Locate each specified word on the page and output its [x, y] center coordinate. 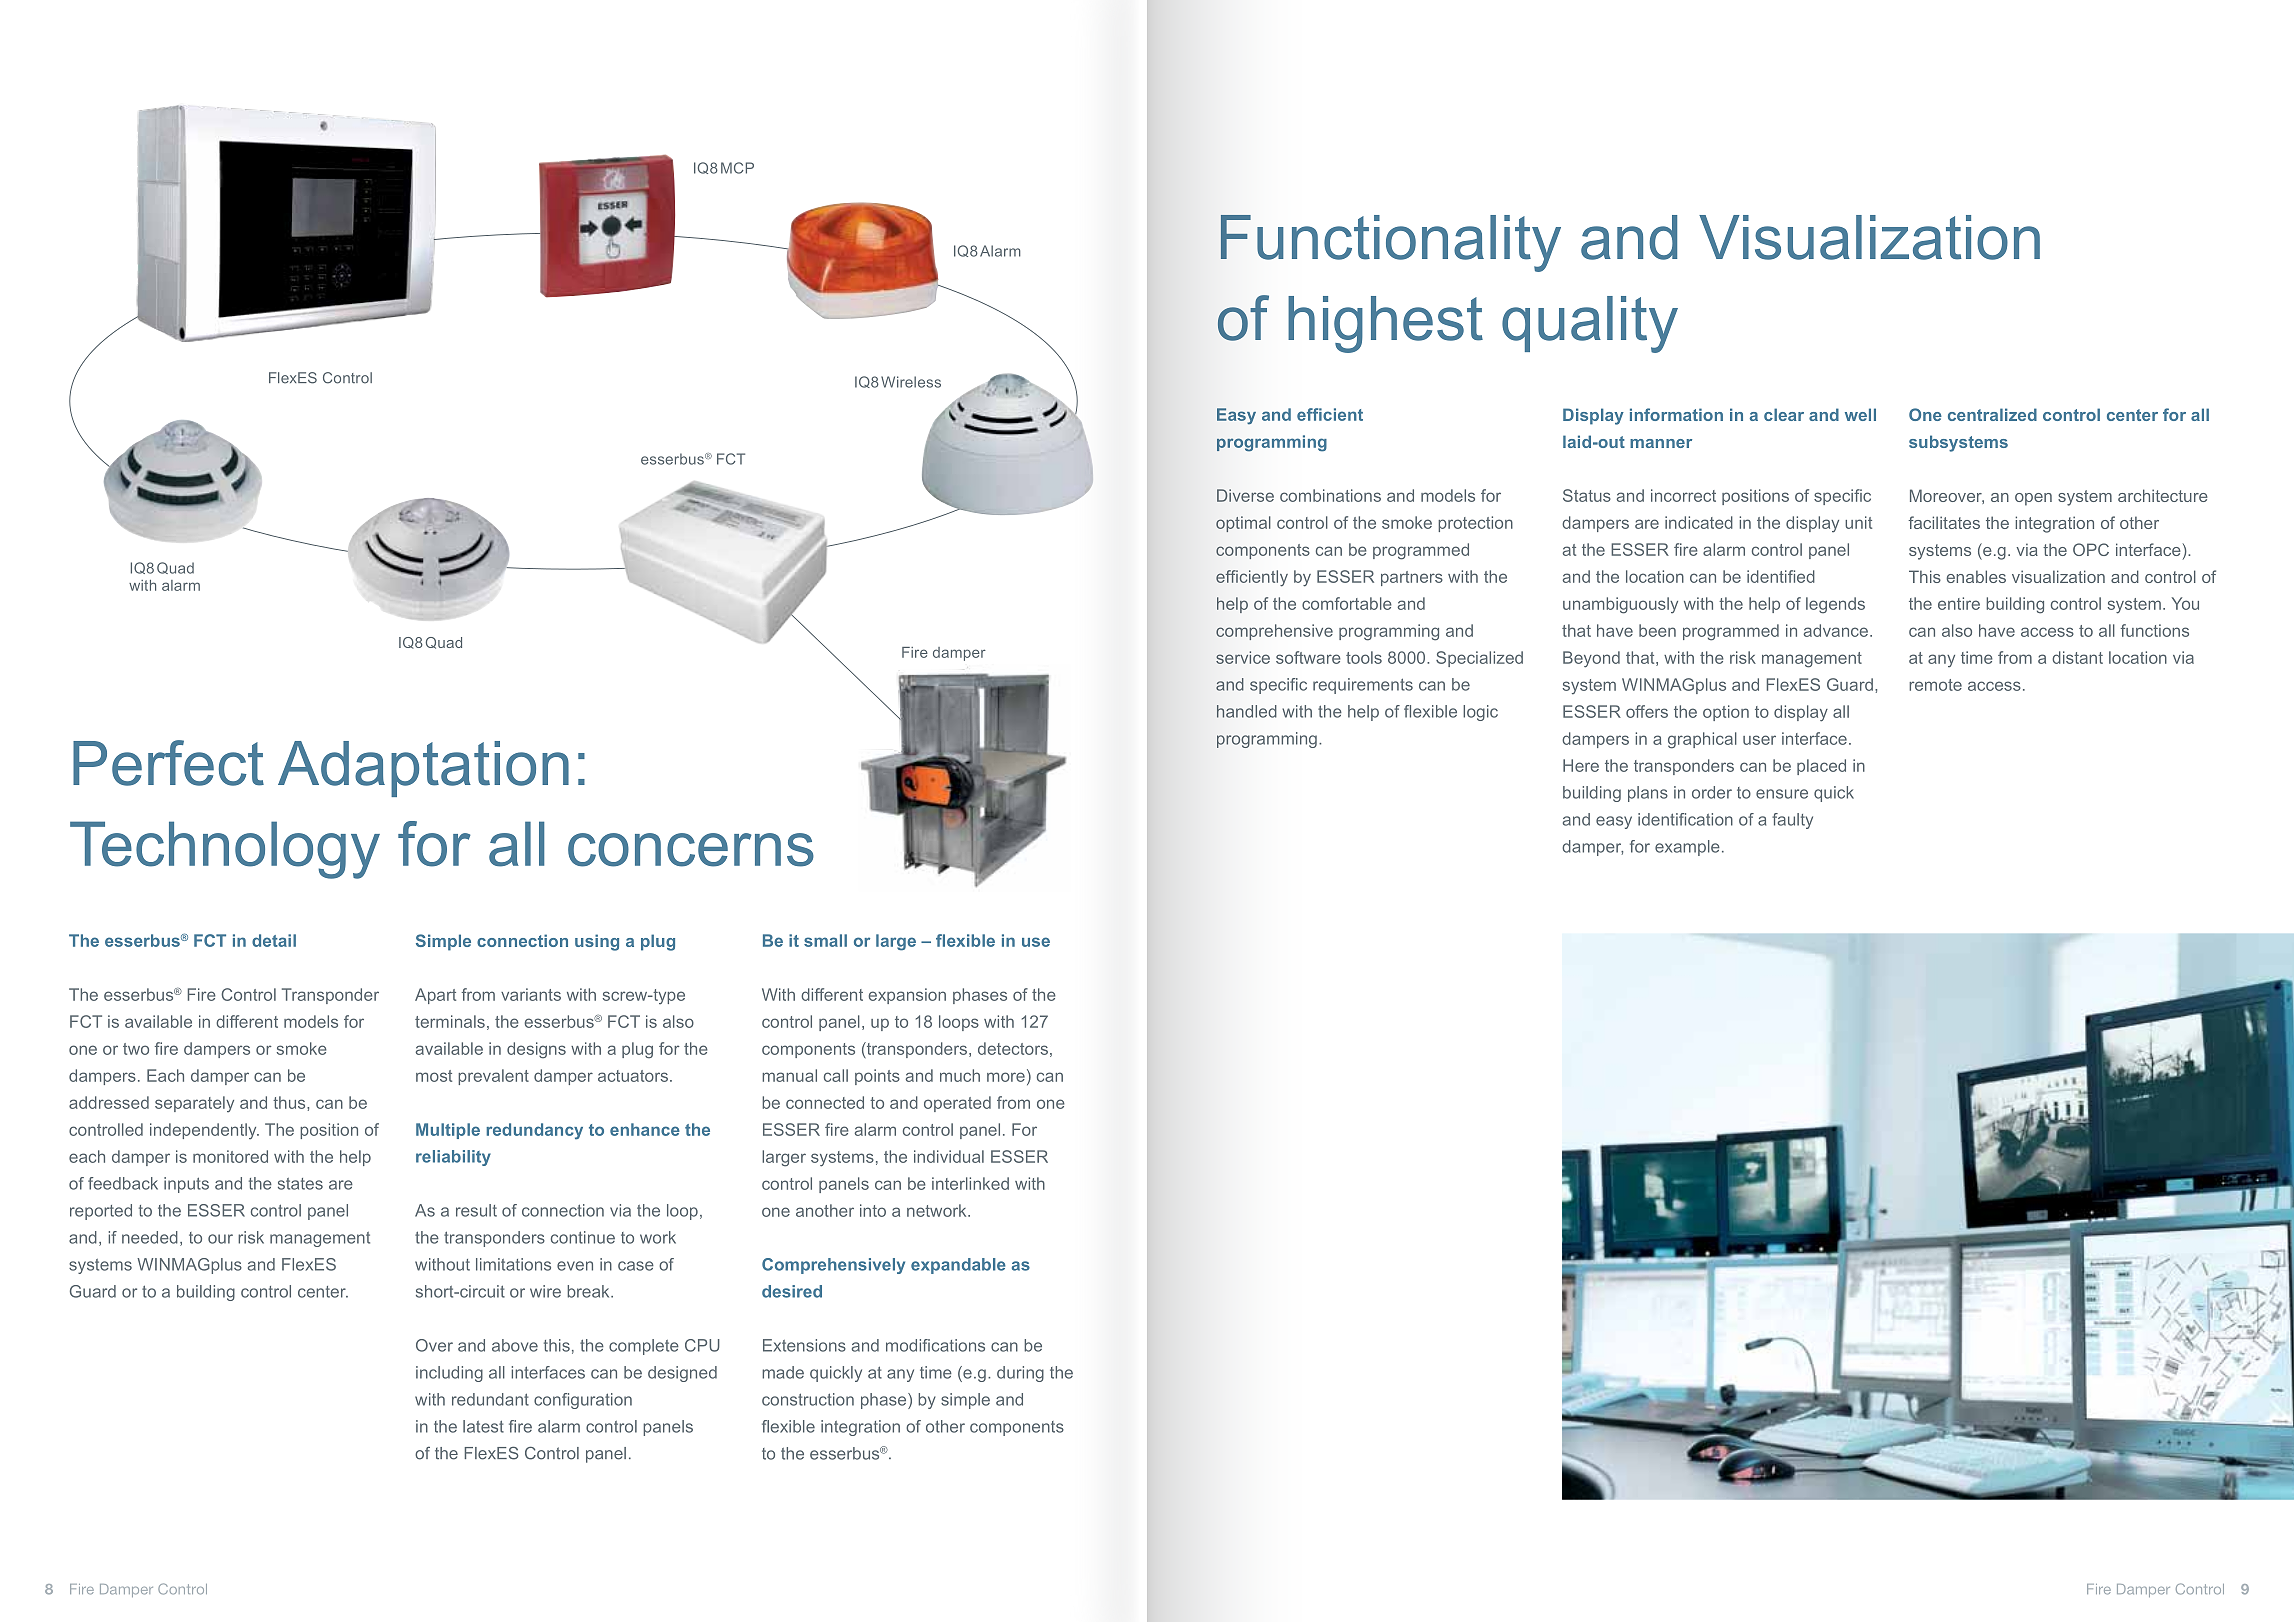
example [1687, 848]
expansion [907, 996]
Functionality [1391, 243]
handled [1247, 711]
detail [274, 940]
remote [1935, 685]
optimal [1243, 524]
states [300, 1184]
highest [1385, 324]
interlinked [970, 1183]
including [449, 1374]
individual [949, 1156]
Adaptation [423, 769]
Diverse [1245, 495]
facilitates [1944, 522]
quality [1590, 324]
